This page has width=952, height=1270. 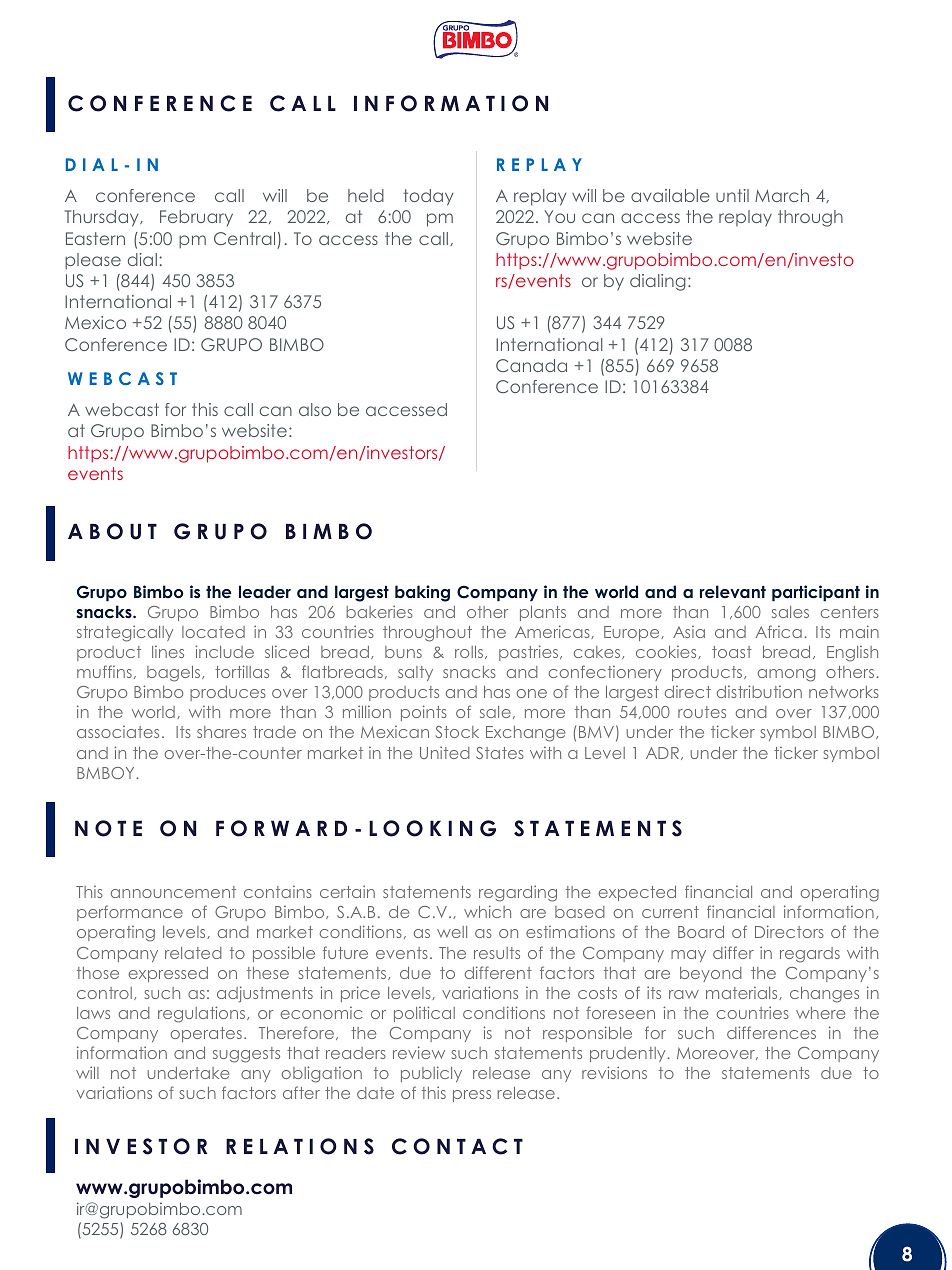 What do you see at coordinates (487, 911) in the page?
I see `which` at bounding box center [487, 911].
